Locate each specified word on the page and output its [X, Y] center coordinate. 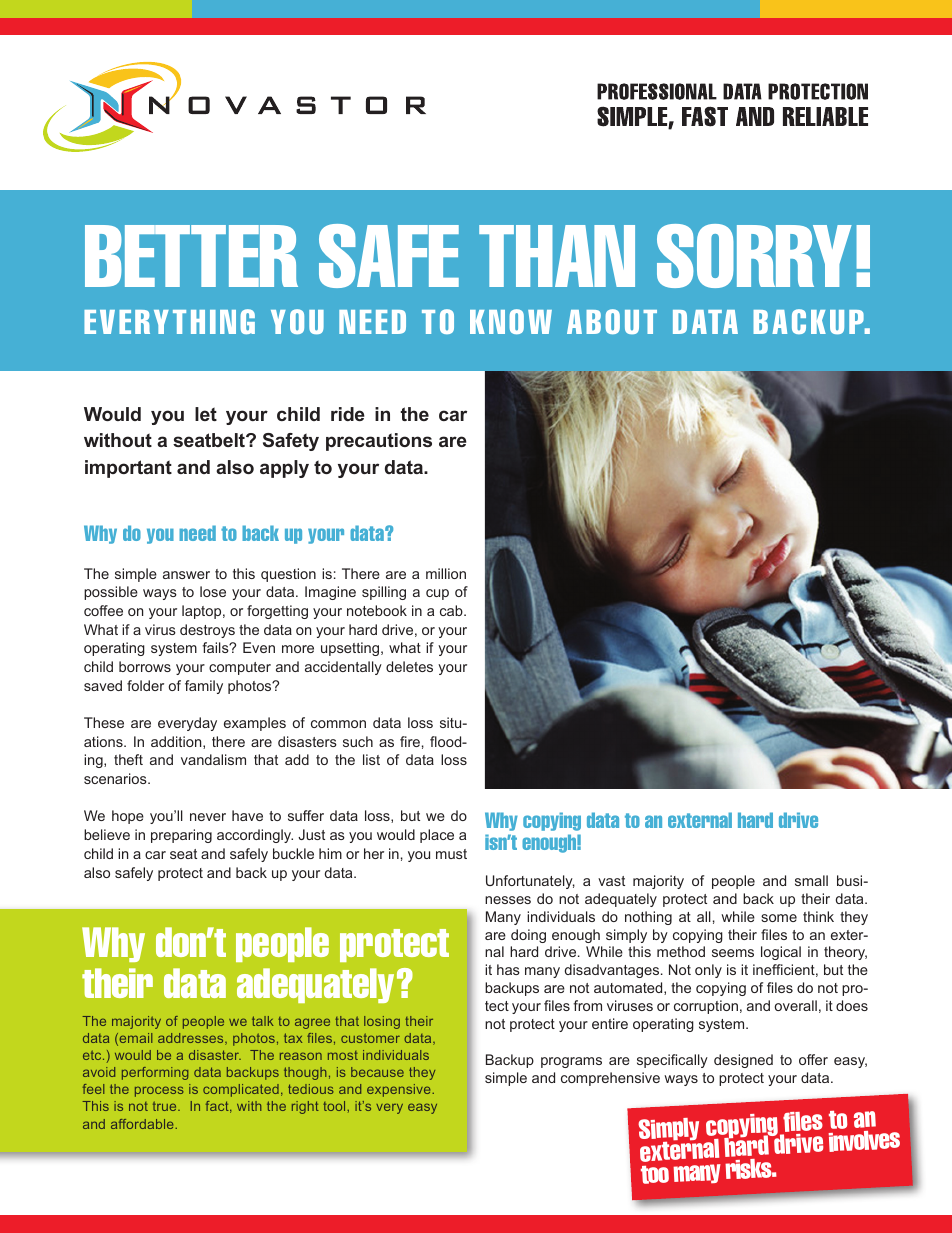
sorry [754, 256]
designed [743, 1061]
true [166, 1106]
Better [191, 256]
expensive [400, 1090]
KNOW [511, 321]
